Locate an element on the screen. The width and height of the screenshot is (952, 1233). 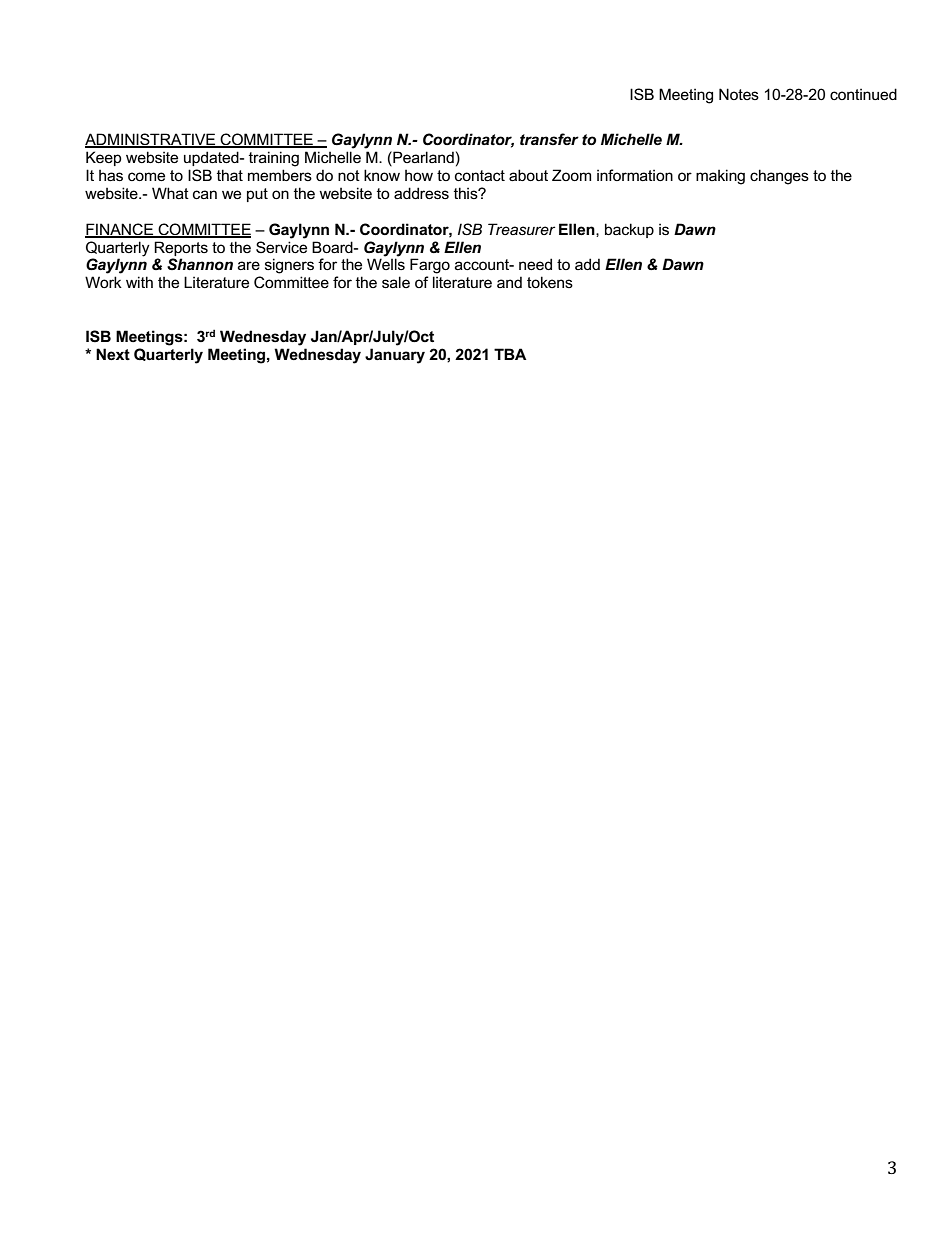
contact is located at coordinates (480, 175).
